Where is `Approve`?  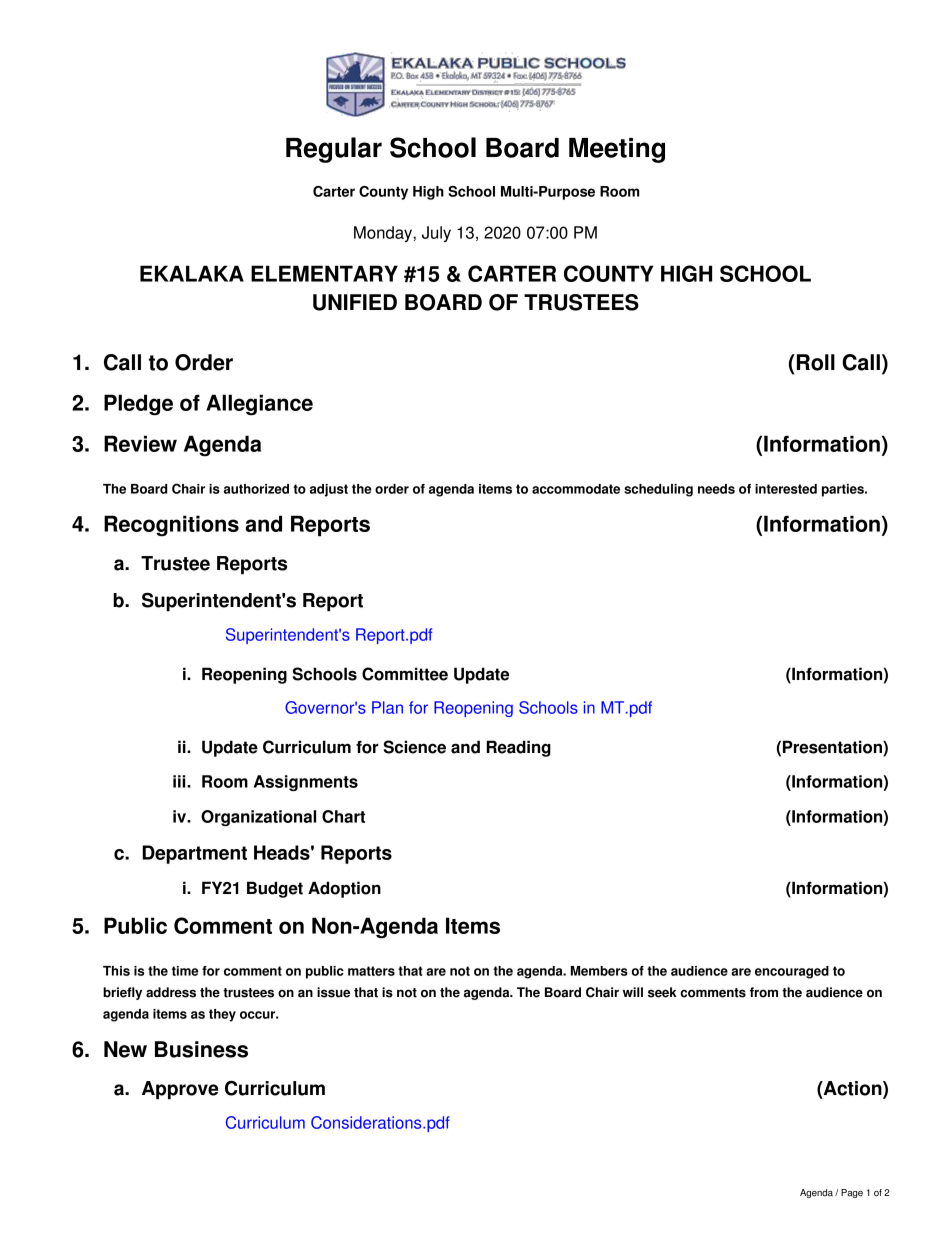 Approve is located at coordinates (180, 1090).
